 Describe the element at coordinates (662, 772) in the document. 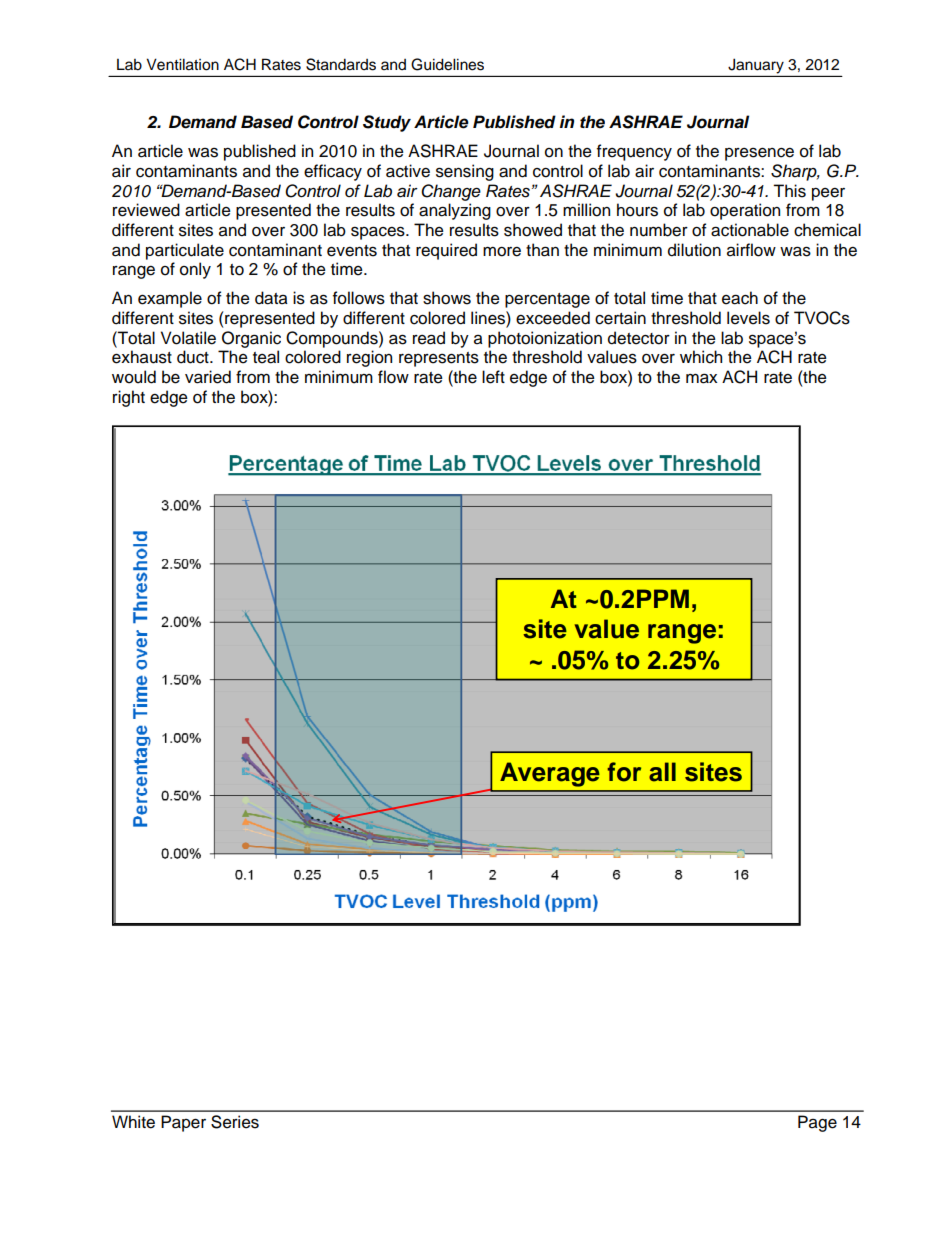

I see `all` at that location.
